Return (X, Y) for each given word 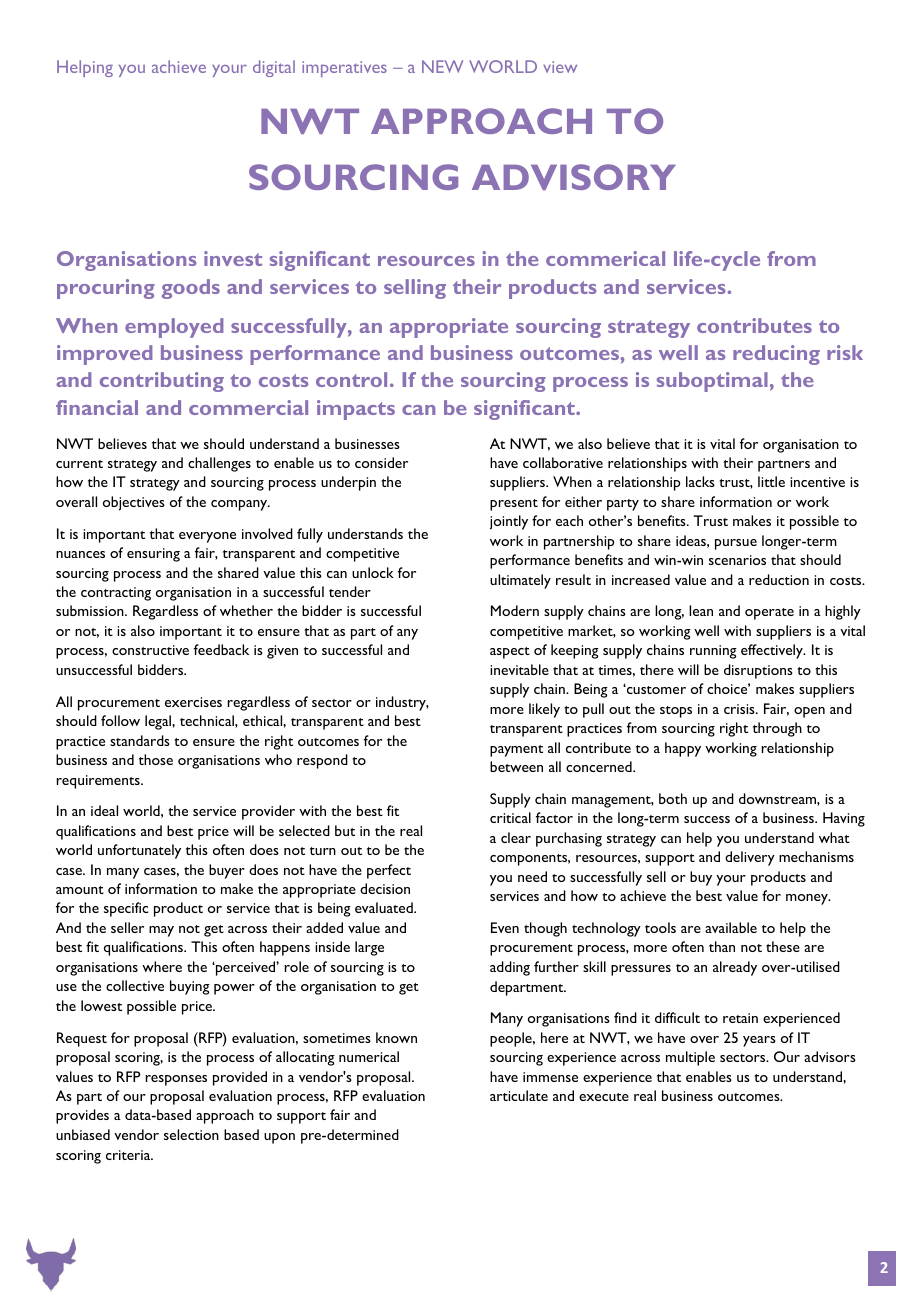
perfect (389, 871)
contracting (116, 594)
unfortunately (139, 851)
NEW (442, 66)
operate (769, 614)
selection (191, 1134)
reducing (776, 355)
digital (274, 68)
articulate (519, 1095)
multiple (690, 1058)
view (560, 67)
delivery (750, 858)
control (351, 379)
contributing (162, 382)
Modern (515, 610)
